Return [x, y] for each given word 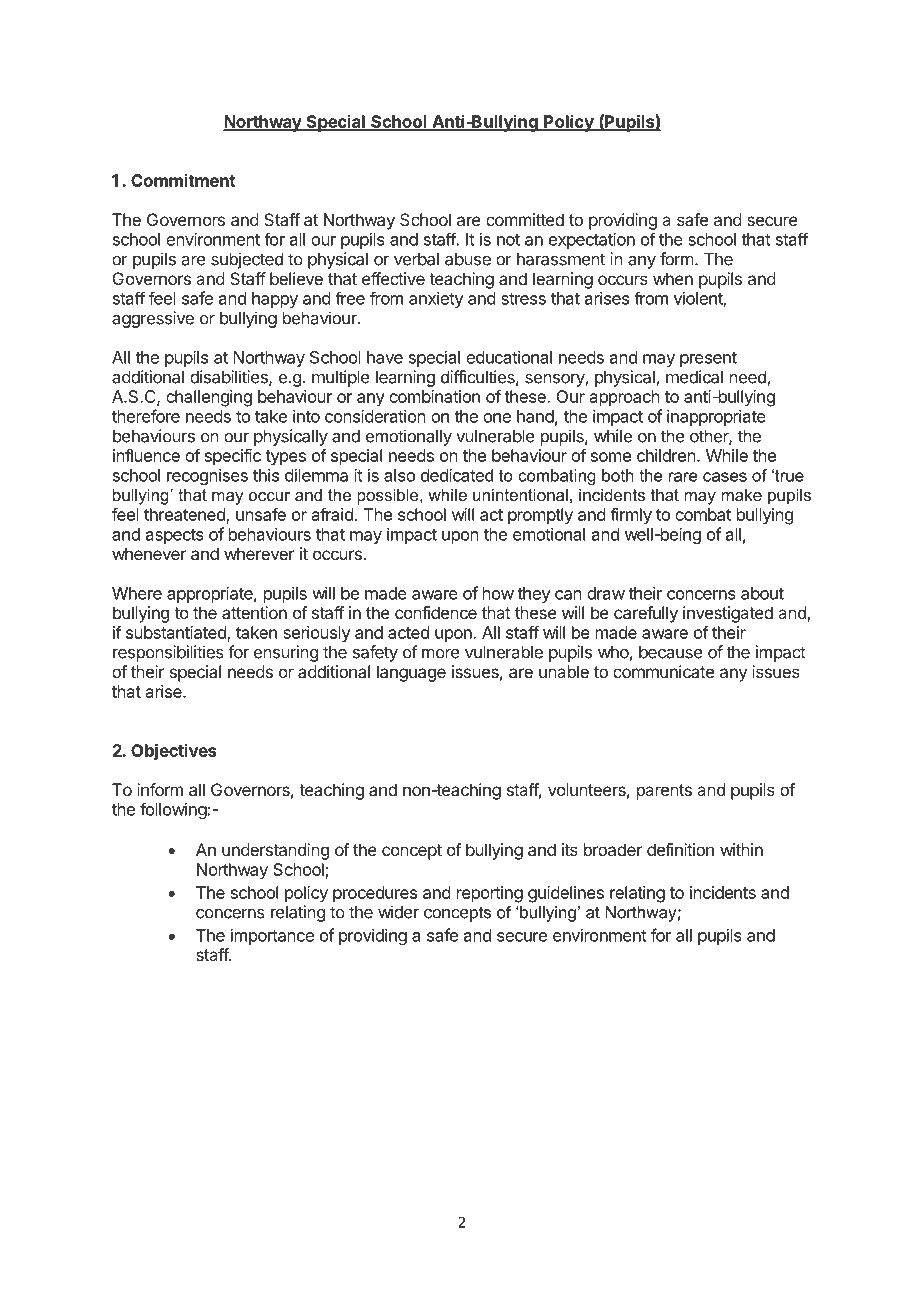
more [441, 653]
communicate [663, 671]
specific [233, 457]
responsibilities [168, 653]
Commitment [183, 180]
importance [272, 937]
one [497, 418]
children [666, 455]
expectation [592, 241]
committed [525, 219]
